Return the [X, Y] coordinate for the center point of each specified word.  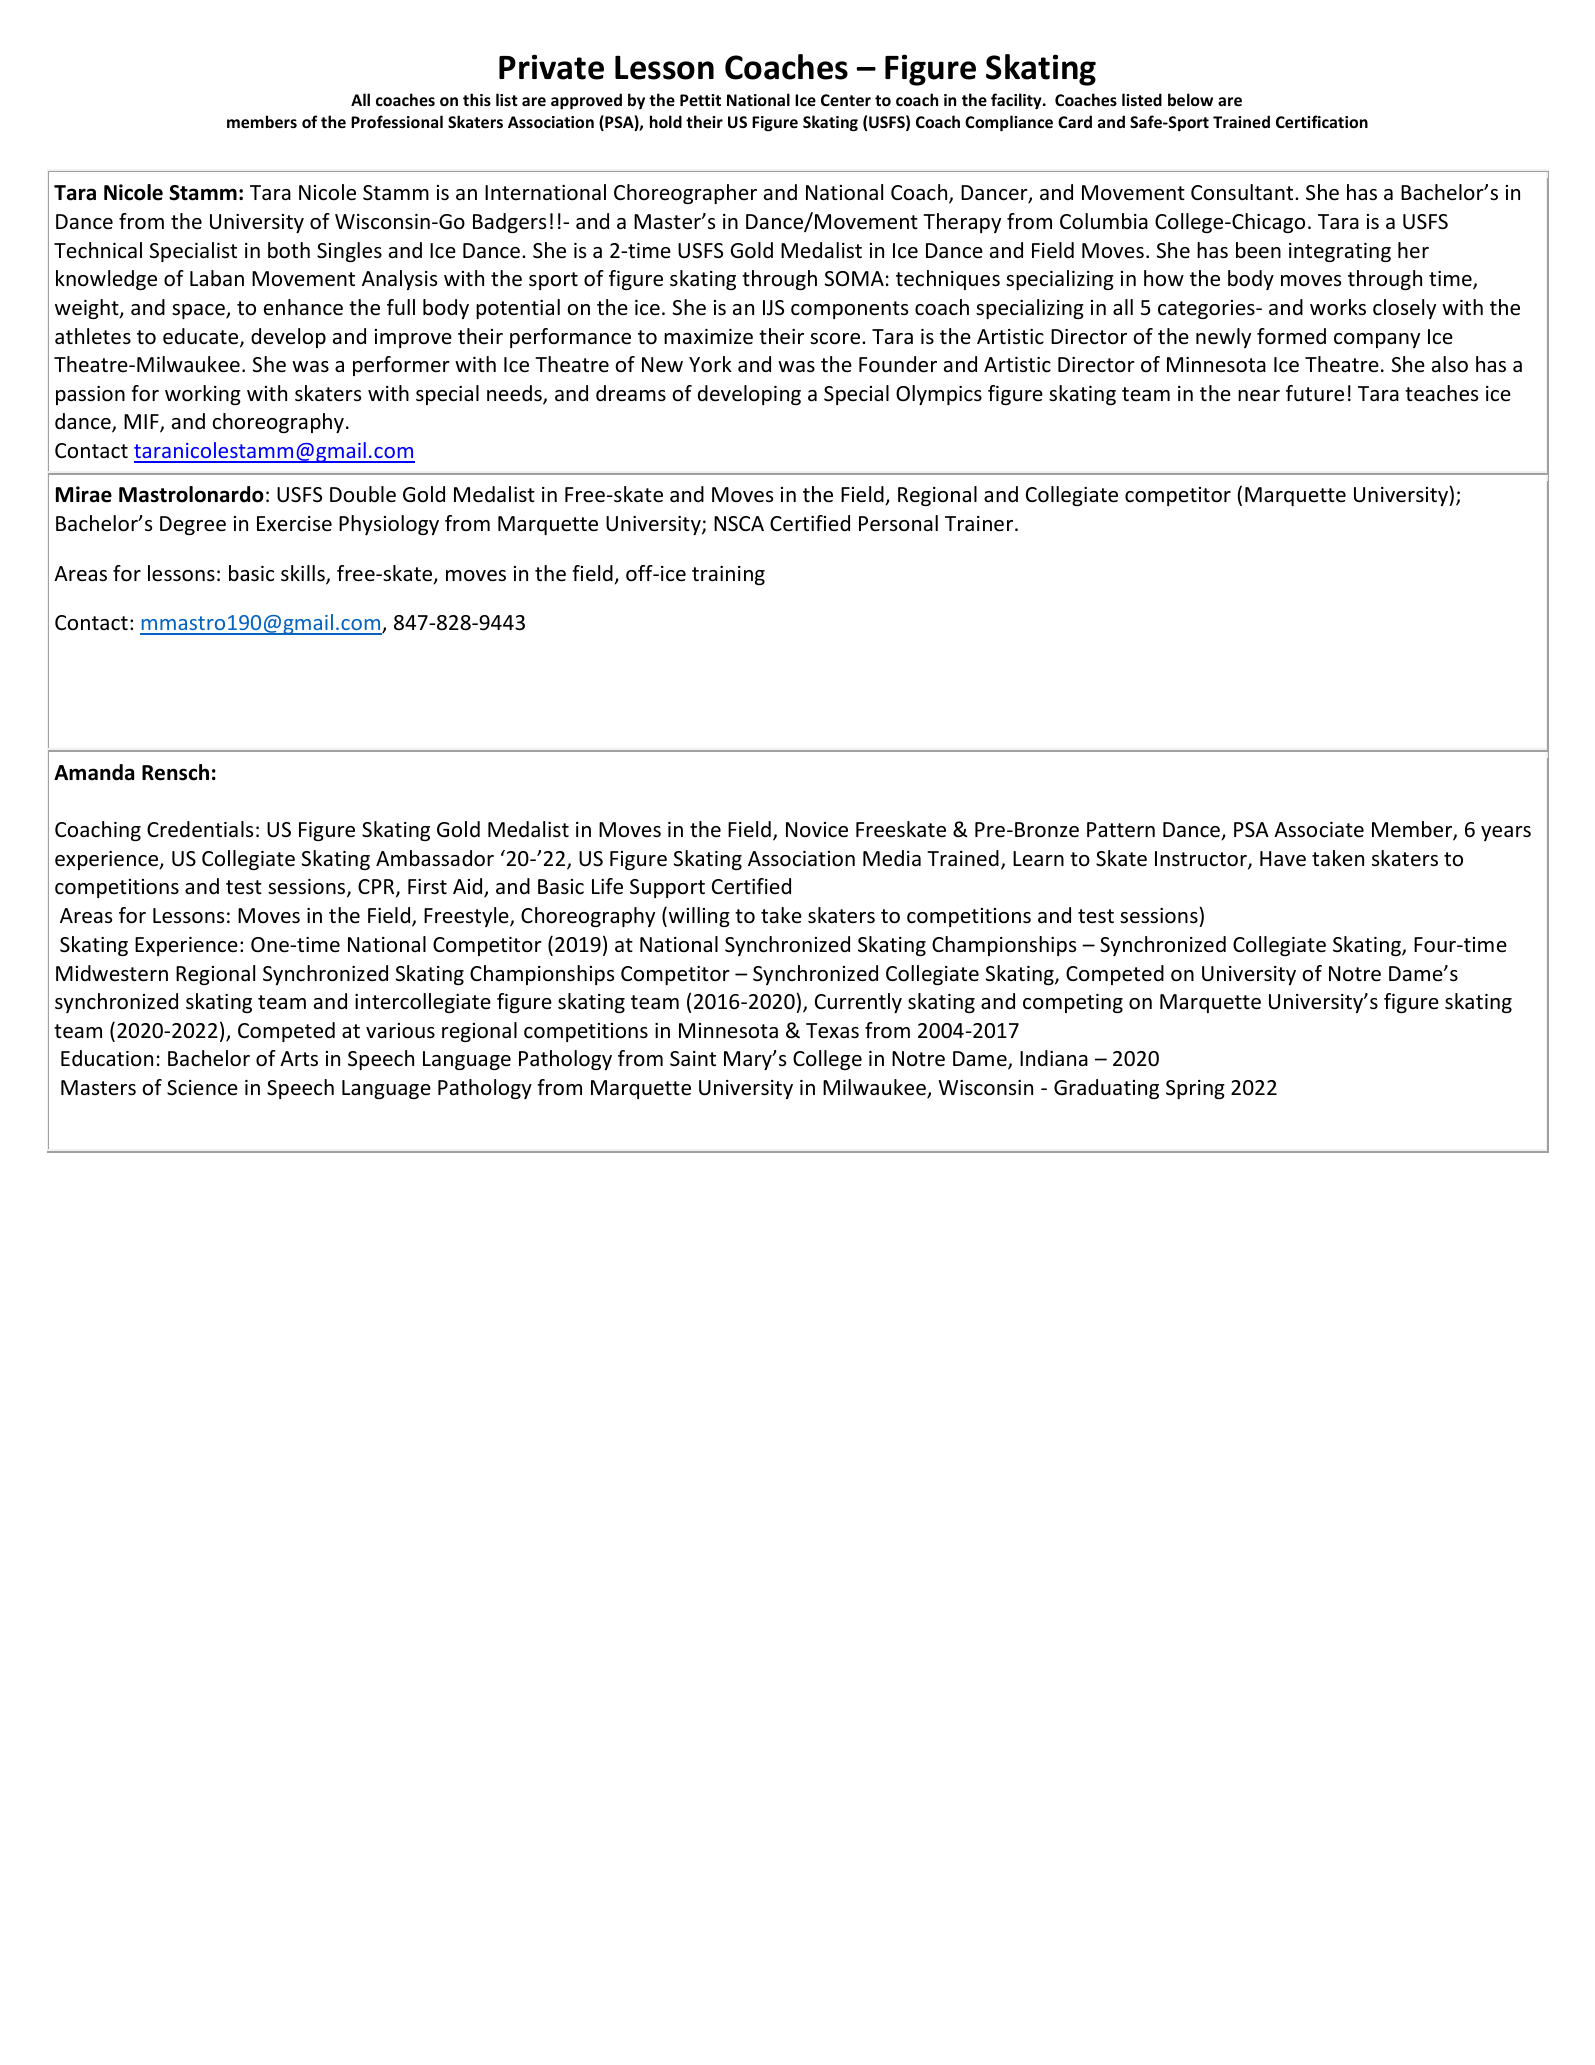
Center [846, 100]
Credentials [200, 829]
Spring [1195, 1089]
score [836, 339]
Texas [832, 1031]
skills [304, 574]
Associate [1319, 830]
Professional [397, 121]
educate [202, 337]
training [728, 575]
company [1377, 340]
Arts [299, 1058]
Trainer [980, 524]
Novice [817, 830]
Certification [1322, 121]
